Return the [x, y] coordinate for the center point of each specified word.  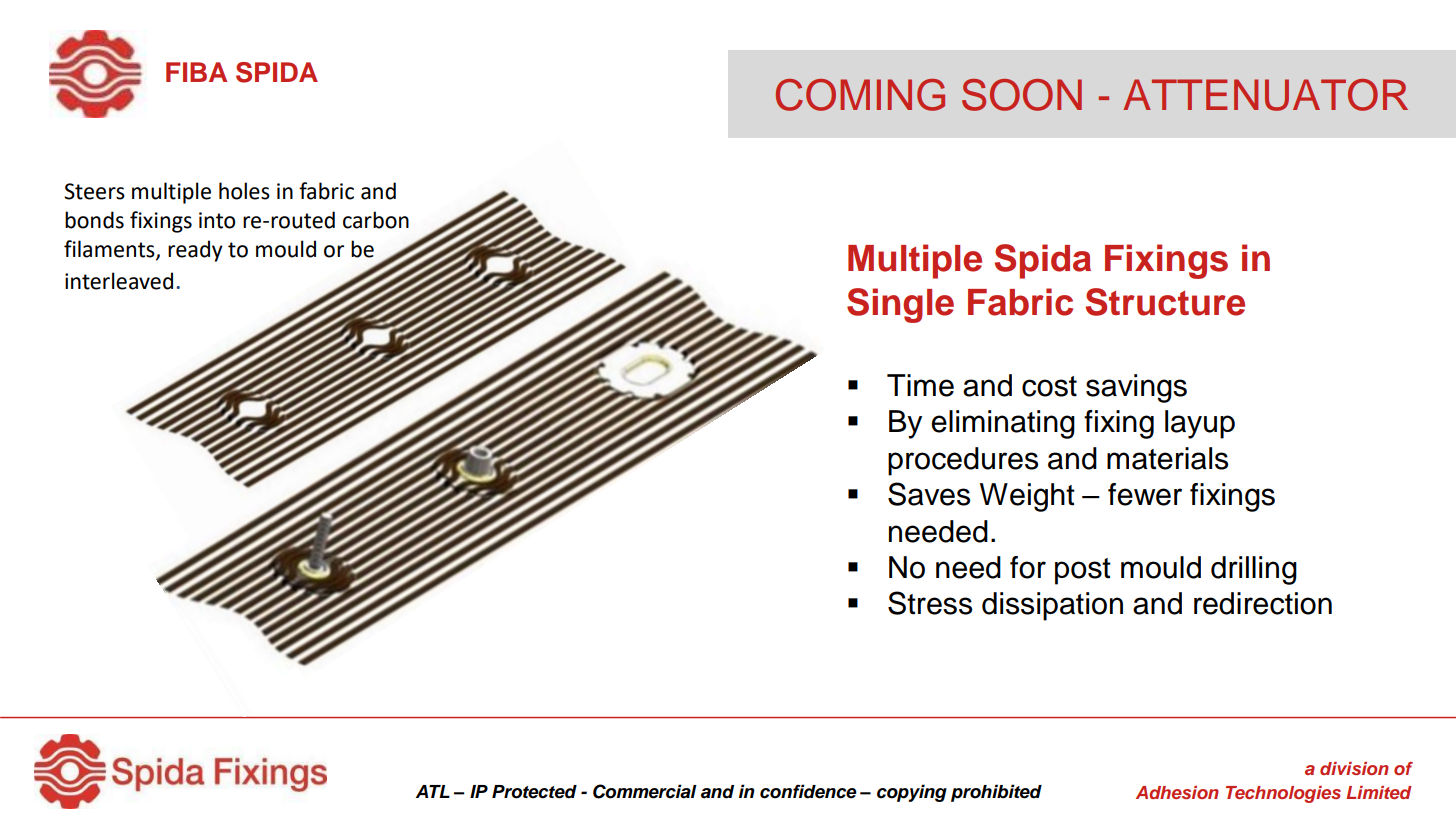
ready [195, 251]
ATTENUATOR [1265, 95]
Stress [930, 603]
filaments [110, 250]
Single [900, 305]
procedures [963, 461]
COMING [860, 95]
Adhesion [1177, 792]
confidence [808, 791]
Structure [1165, 302]
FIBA [196, 72]
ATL [433, 791]
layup [1200, 424]
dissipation [1052, 606]
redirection [1263, 603]
